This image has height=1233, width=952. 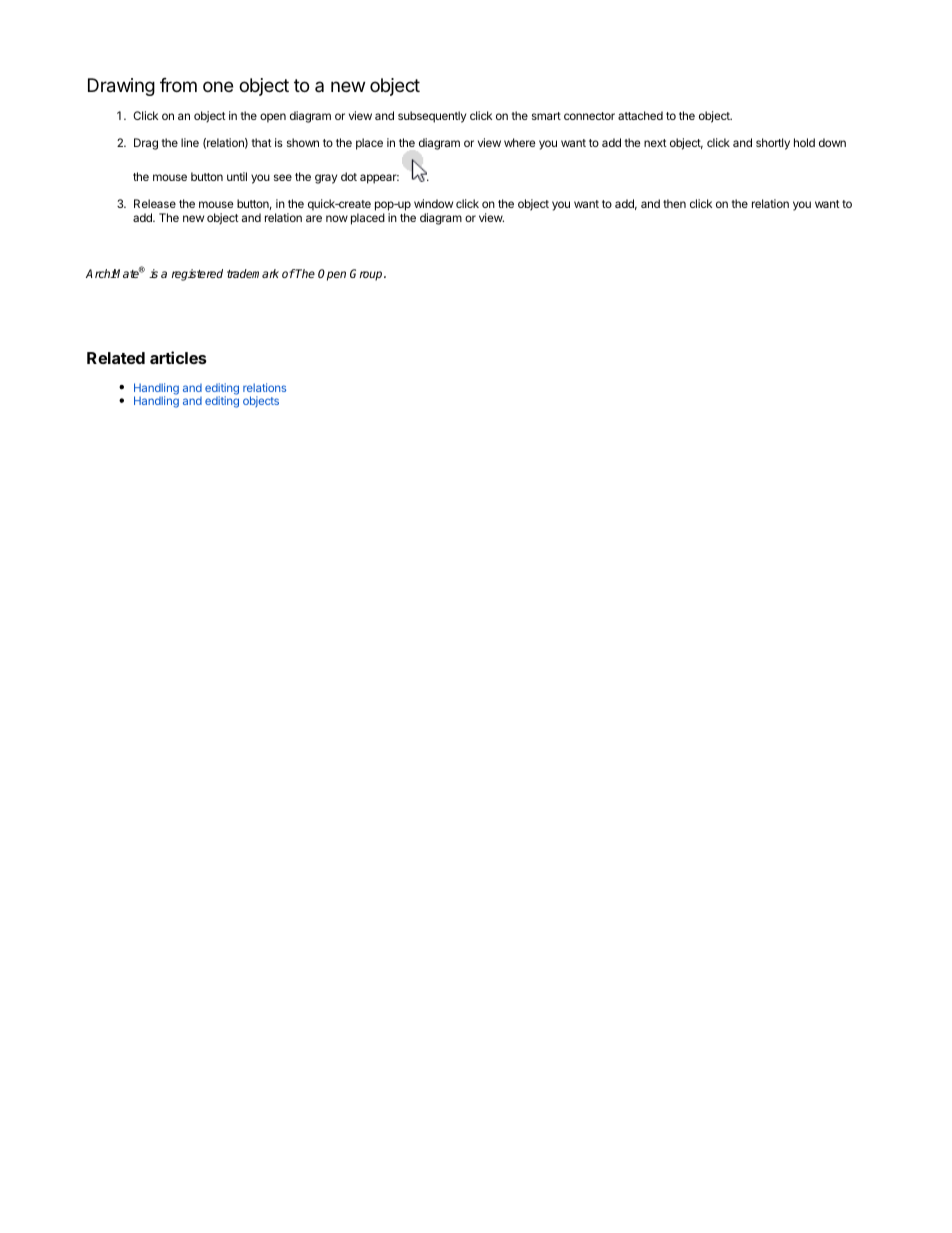 What do you see at coordinates (155, 203) in the image?
I see `Release` at bounding box center [155, 203].
